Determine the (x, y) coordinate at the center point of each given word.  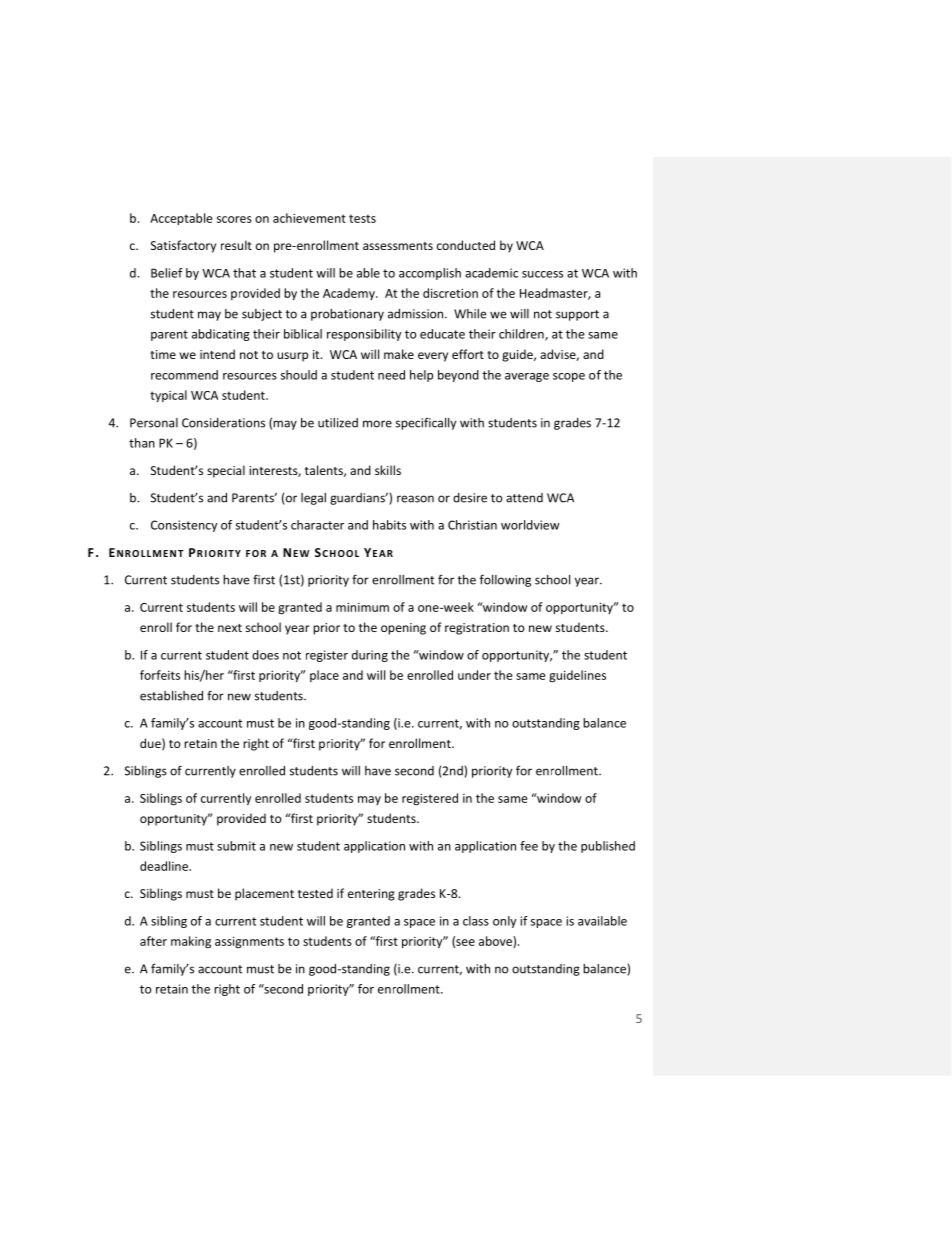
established (171, 696)
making (191, 942)
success (542, 274)
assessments (398, 246)
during (370, 656)
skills (388, 470)
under (474, 675)
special (226, 471)
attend (524, 498)
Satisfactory (183, 246)
